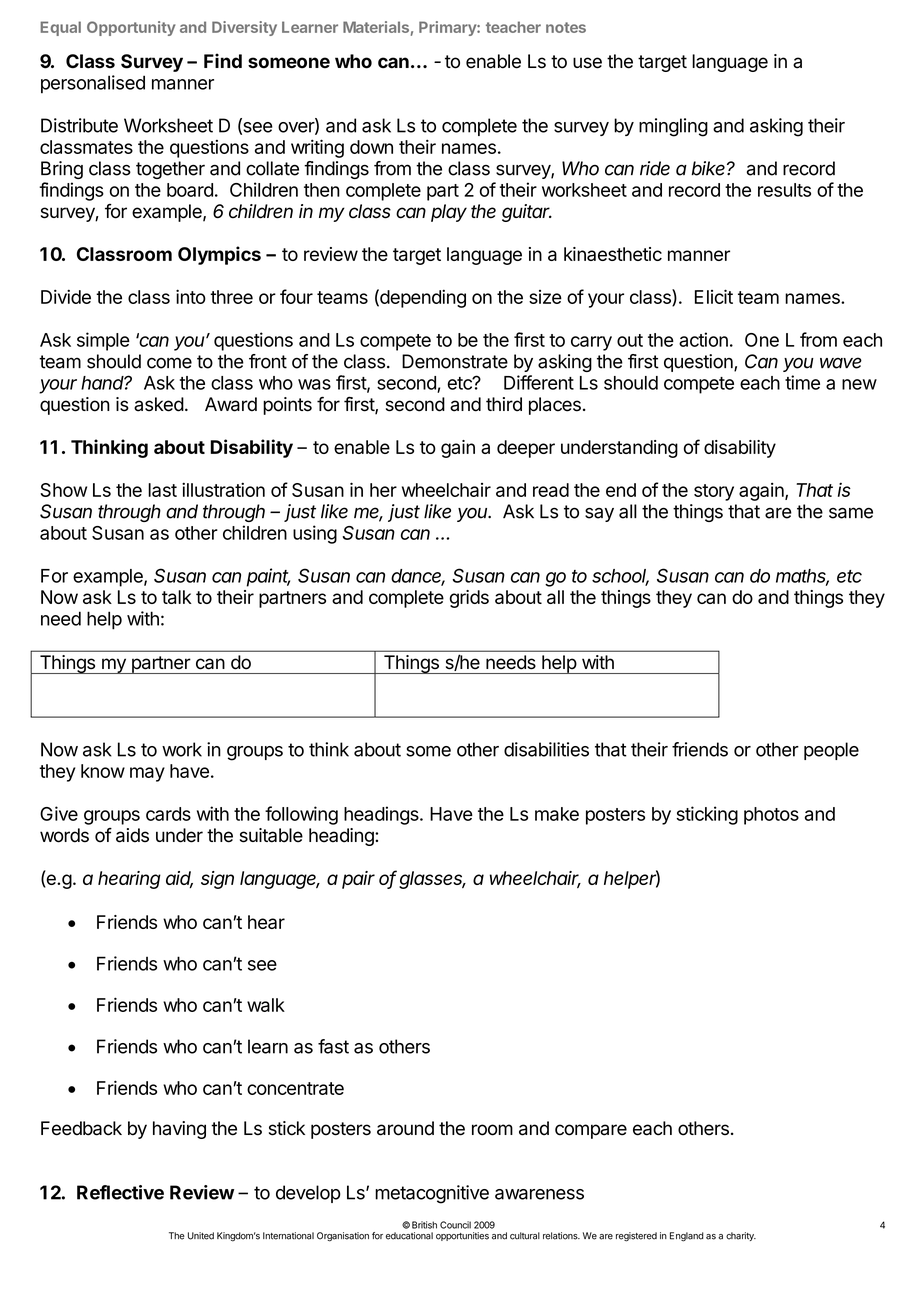 The width and height of the screenshot is (924, 1308). I want to click on talk, so click(177, 597).
